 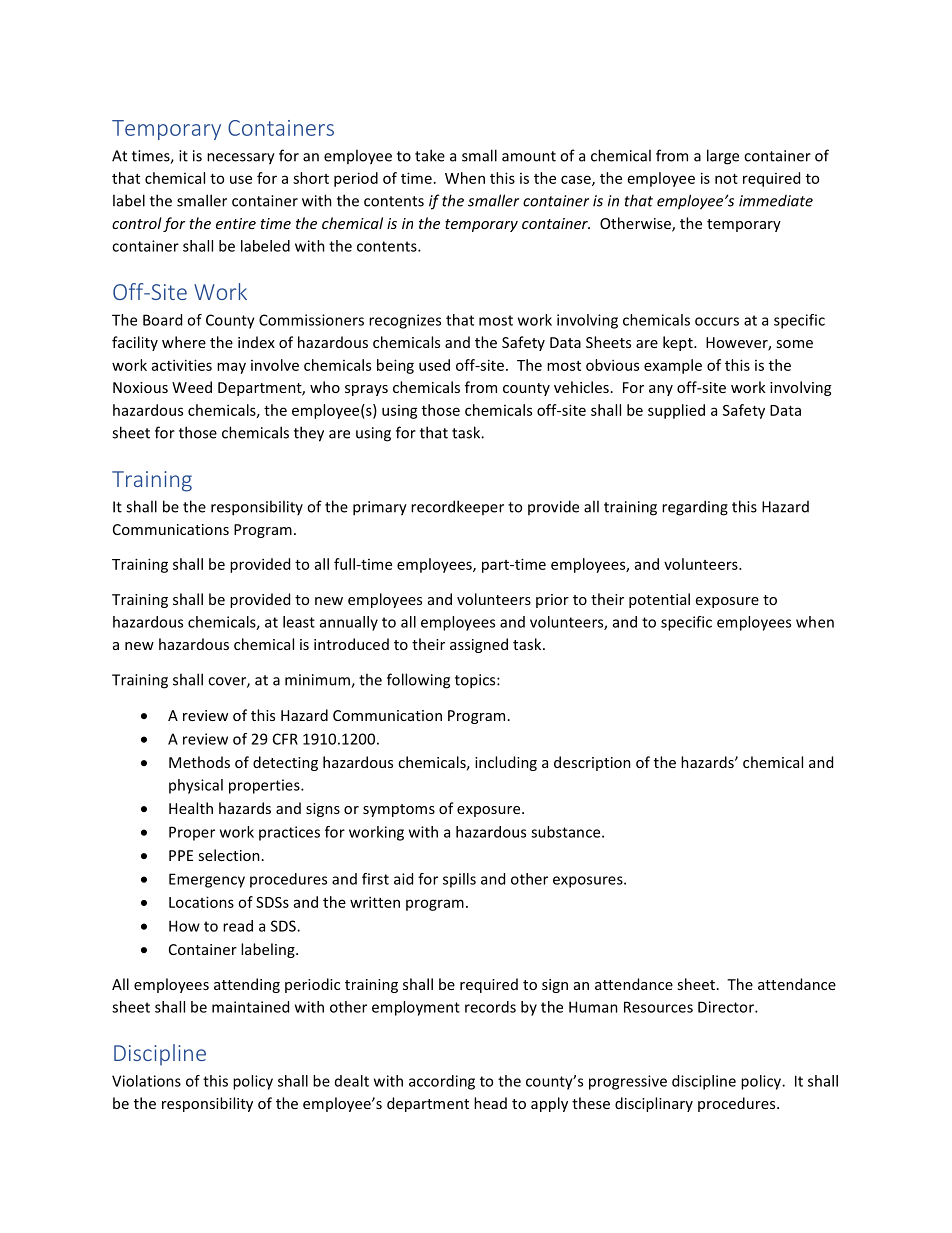 I want to click on disciplinary, so click(x=654, y=1104).
